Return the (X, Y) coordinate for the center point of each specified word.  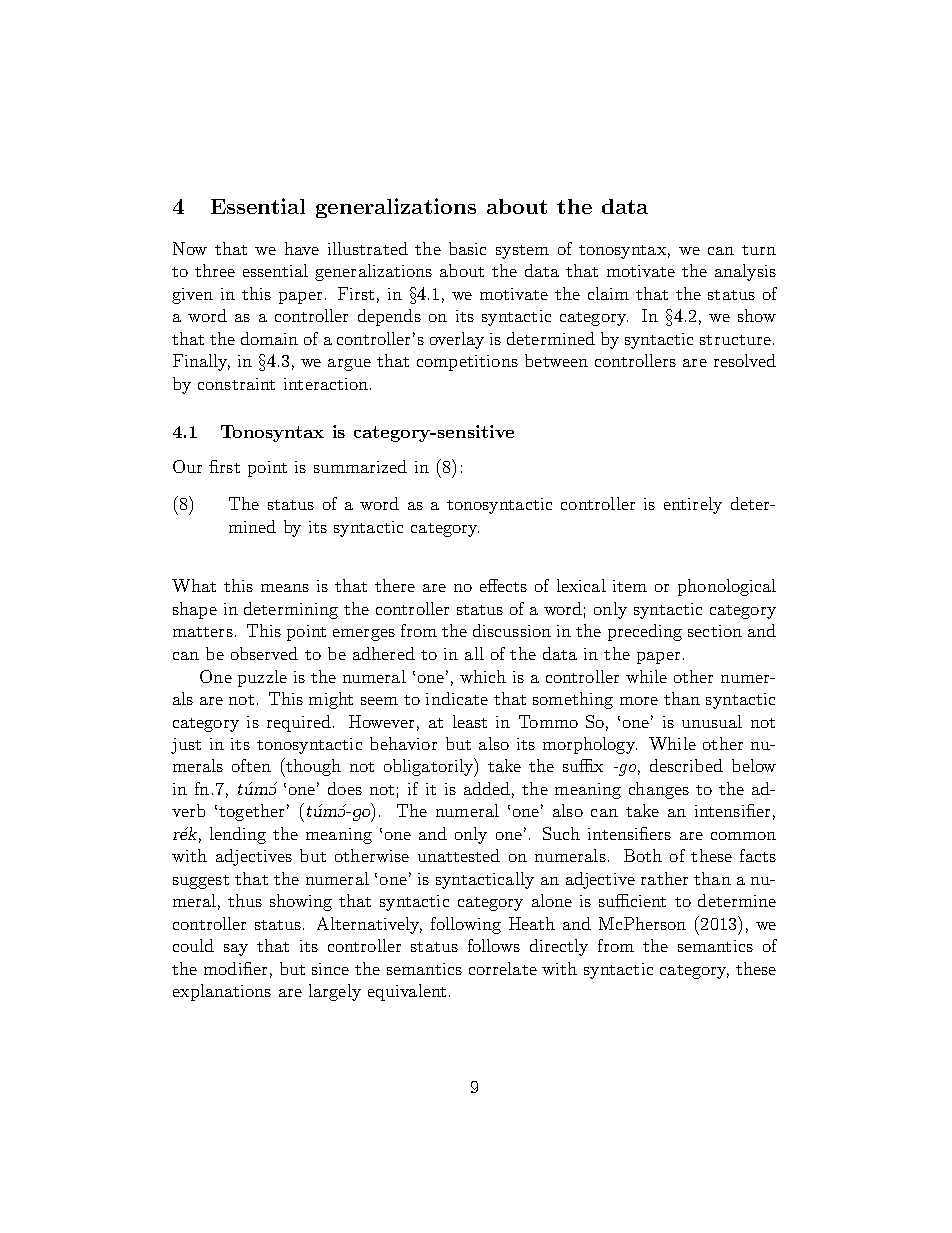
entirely (693, 505)
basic (467, 248)
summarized (360, 466)
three (215, 270)
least (470, 721)
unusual (712, 721)
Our (187, 466)
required (299, 723)
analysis (745, 272)
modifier (235, 968)
